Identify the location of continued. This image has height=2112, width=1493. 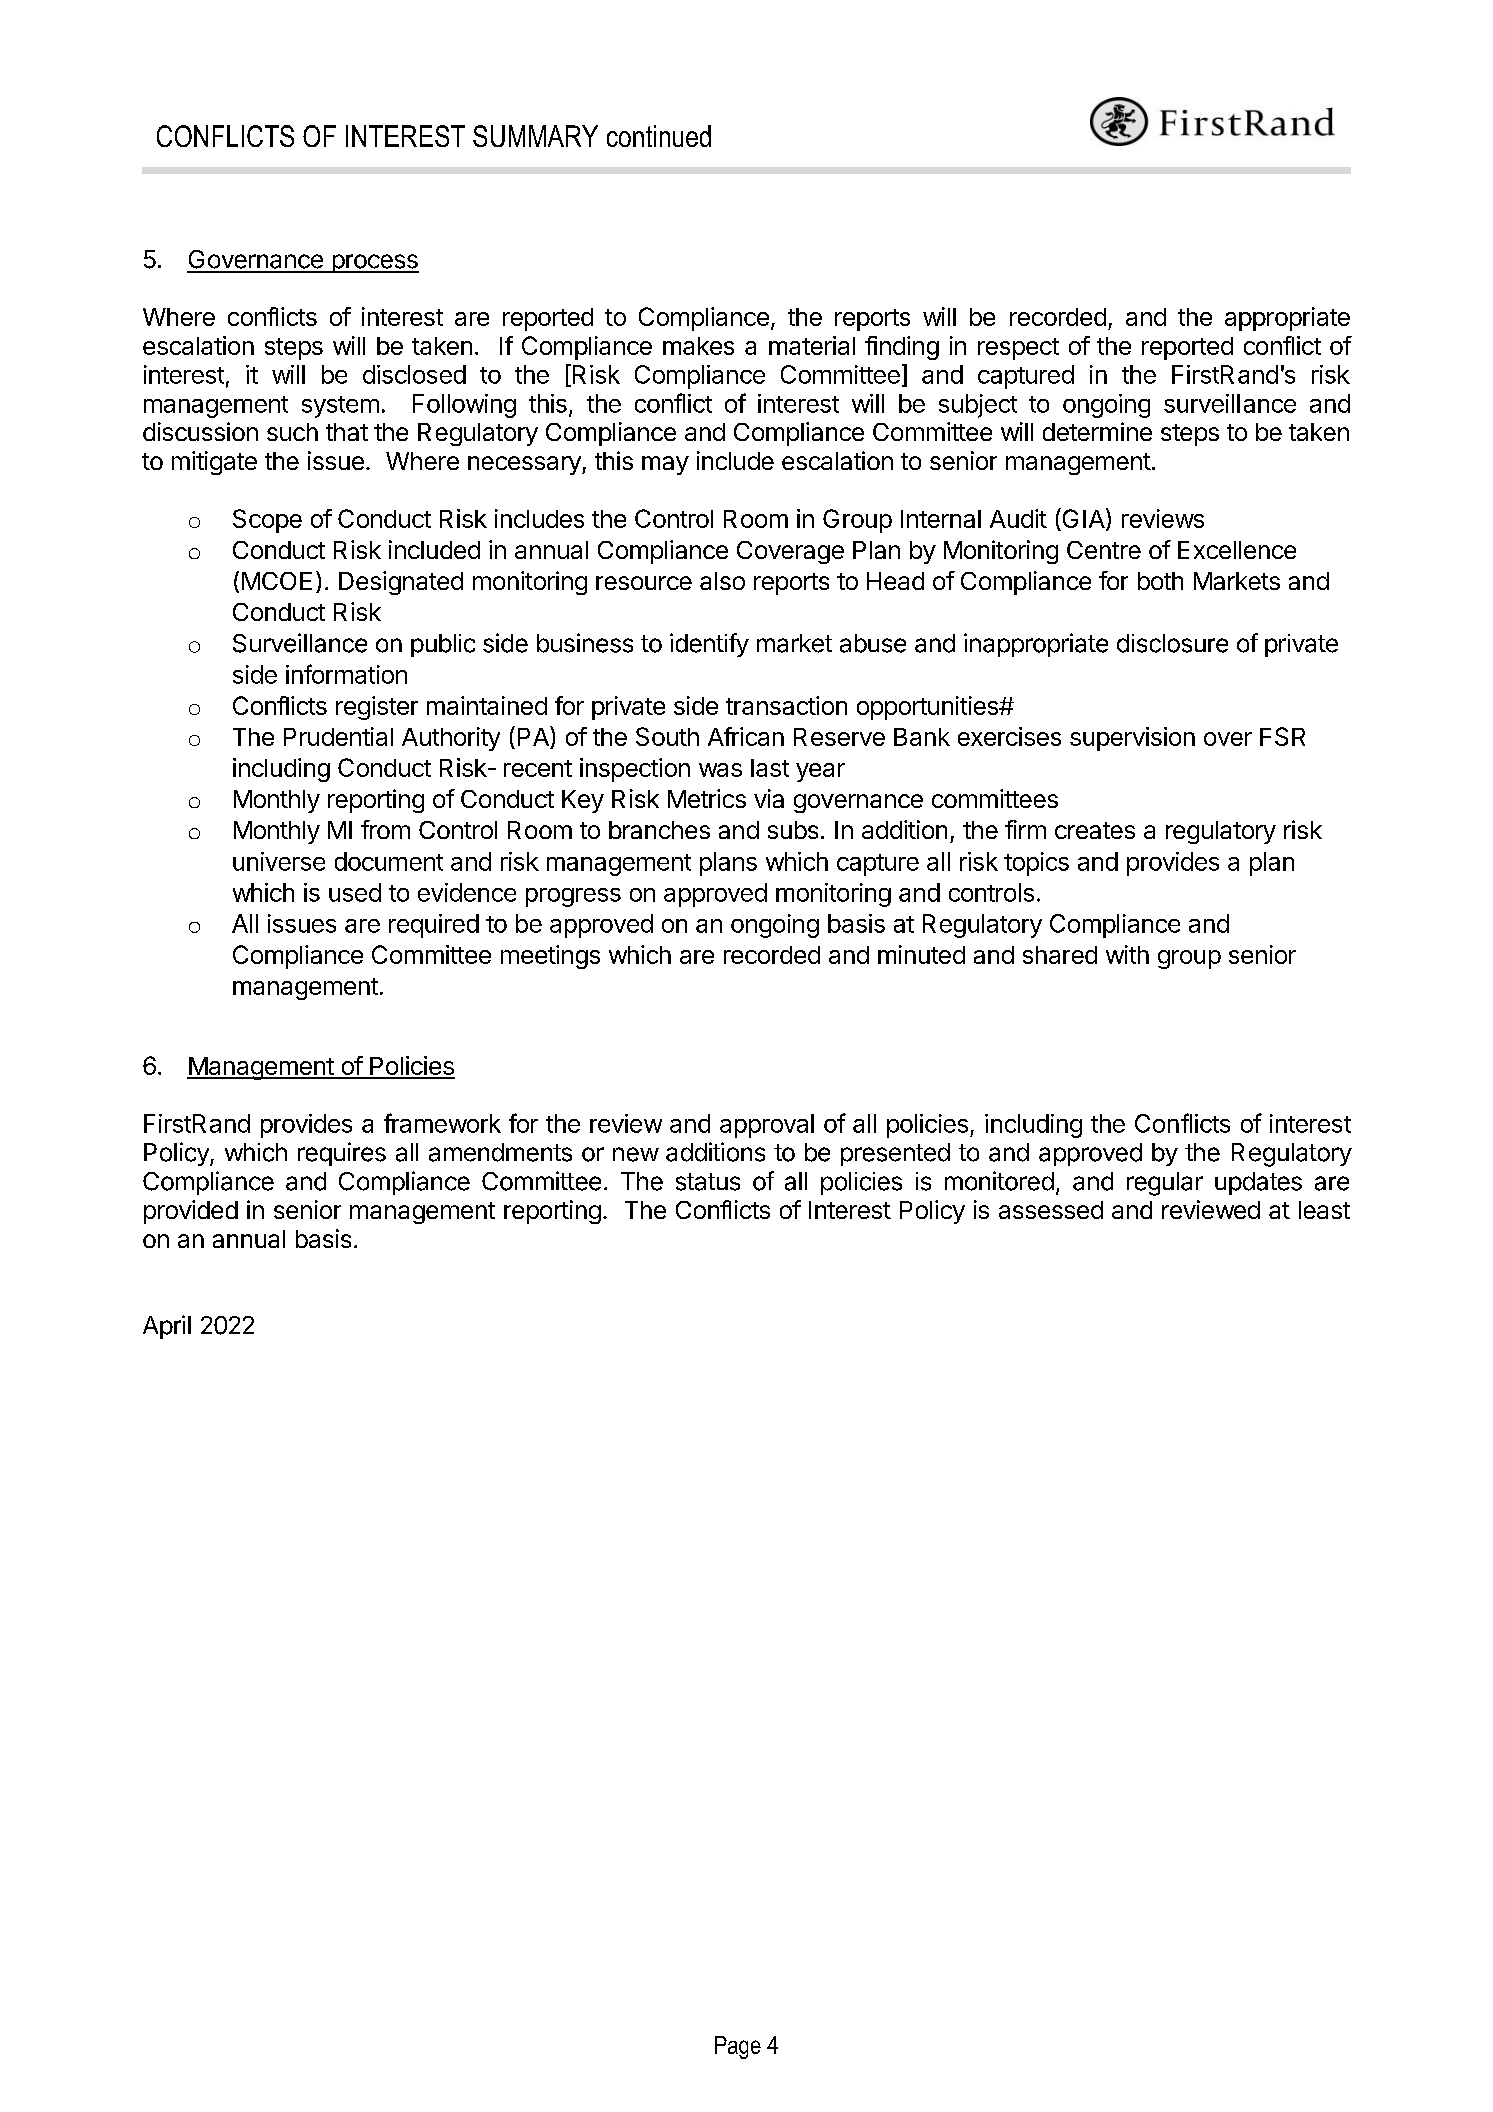
(659, 136).
